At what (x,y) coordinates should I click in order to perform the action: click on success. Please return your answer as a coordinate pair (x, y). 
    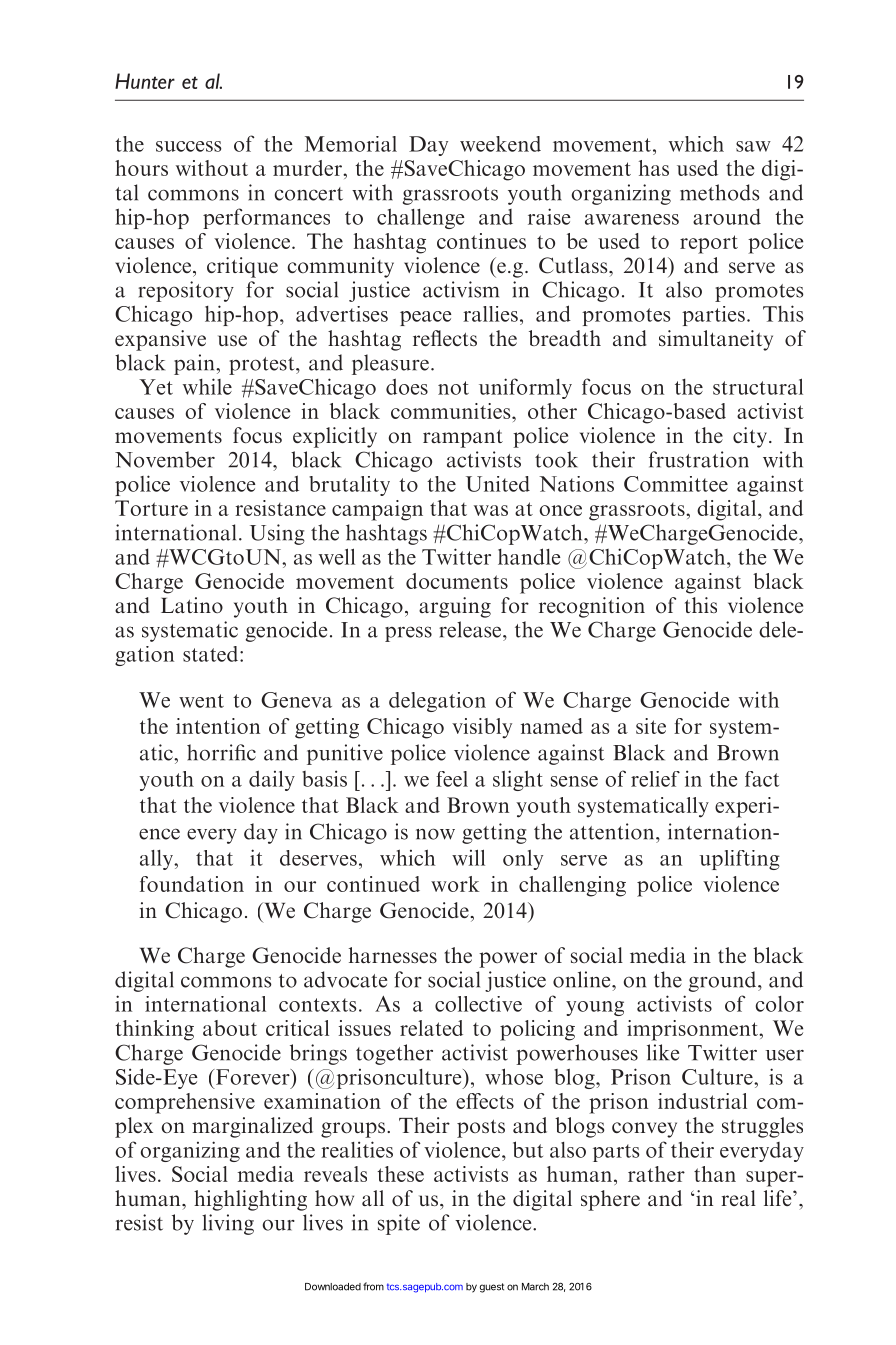
    Looking at the image, I should click on (188, 146).
